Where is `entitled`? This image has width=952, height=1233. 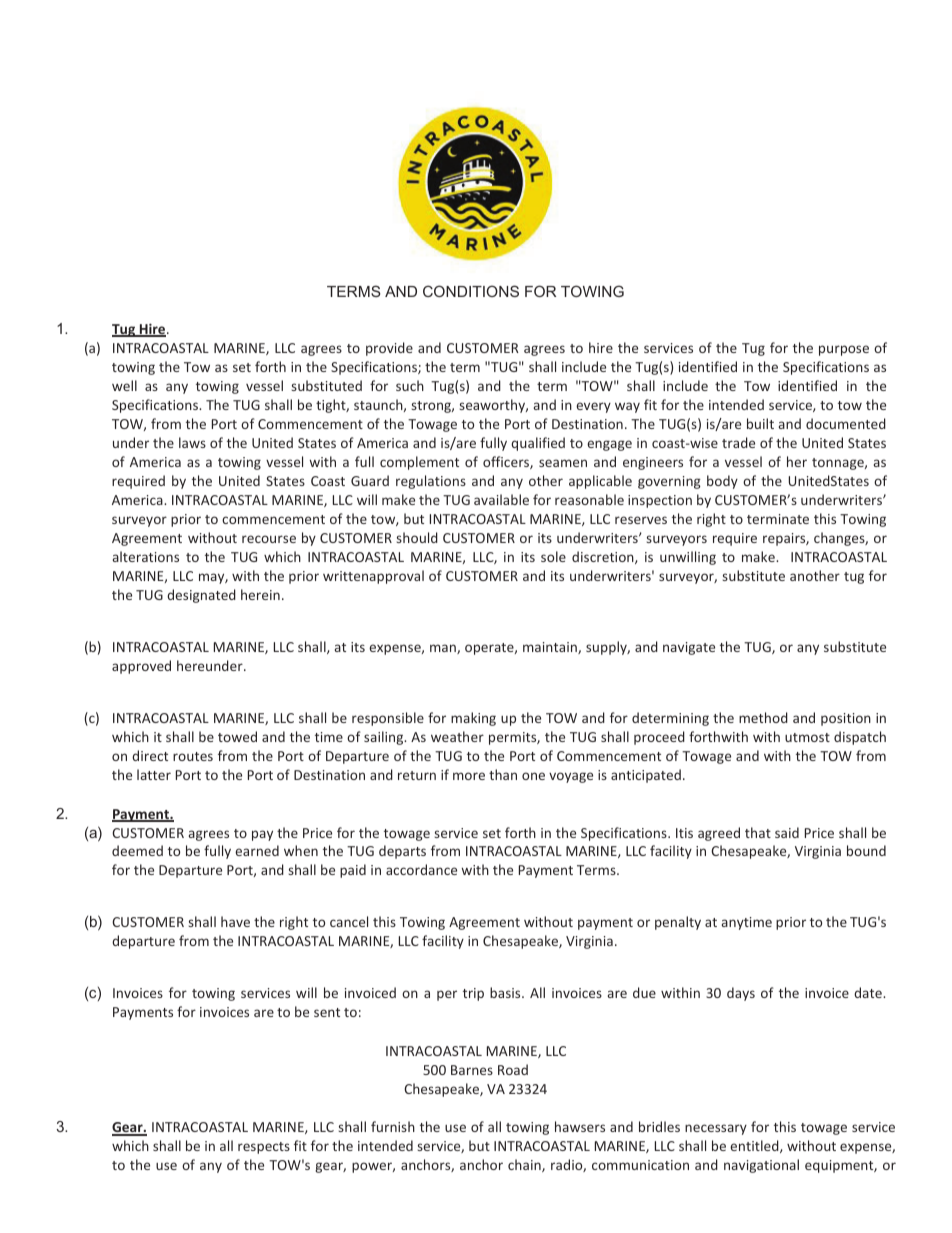
entitled is located at coordinates (755, 1146).
